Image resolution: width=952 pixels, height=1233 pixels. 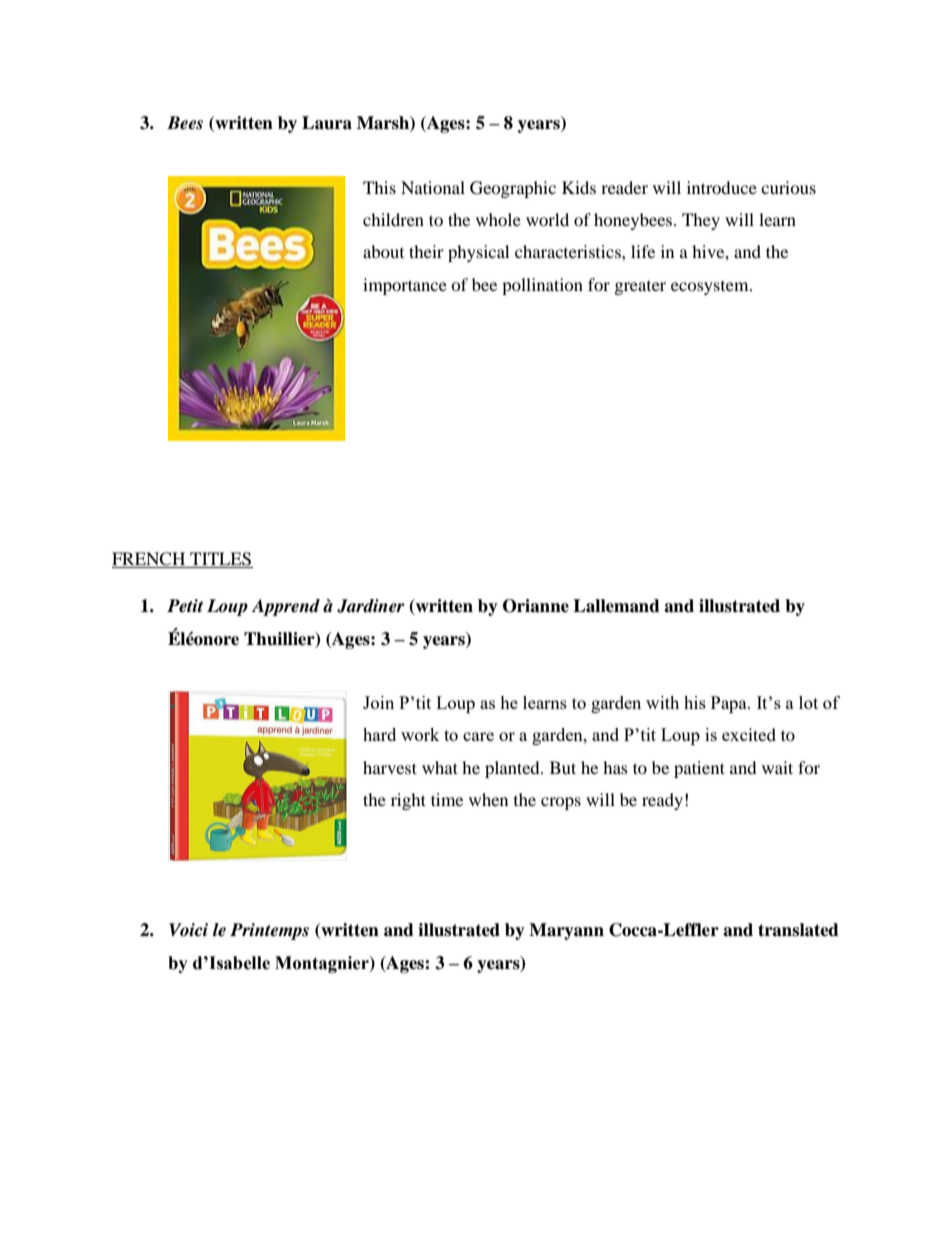 I want to click on introduce, so click(x=722, y=187).
